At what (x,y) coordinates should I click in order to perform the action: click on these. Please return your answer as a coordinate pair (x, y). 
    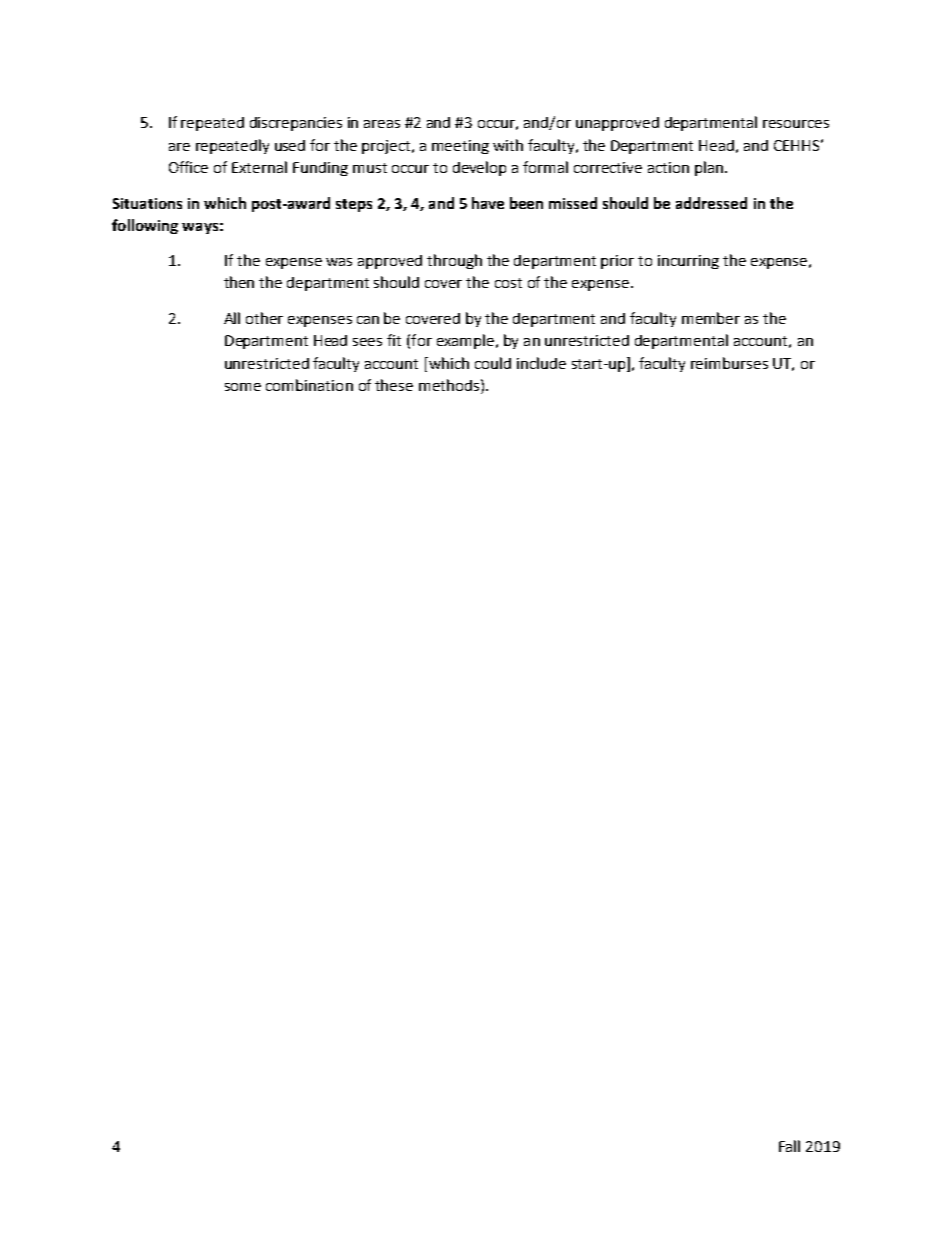
    Looking at the image, I should click on (394, 385).
